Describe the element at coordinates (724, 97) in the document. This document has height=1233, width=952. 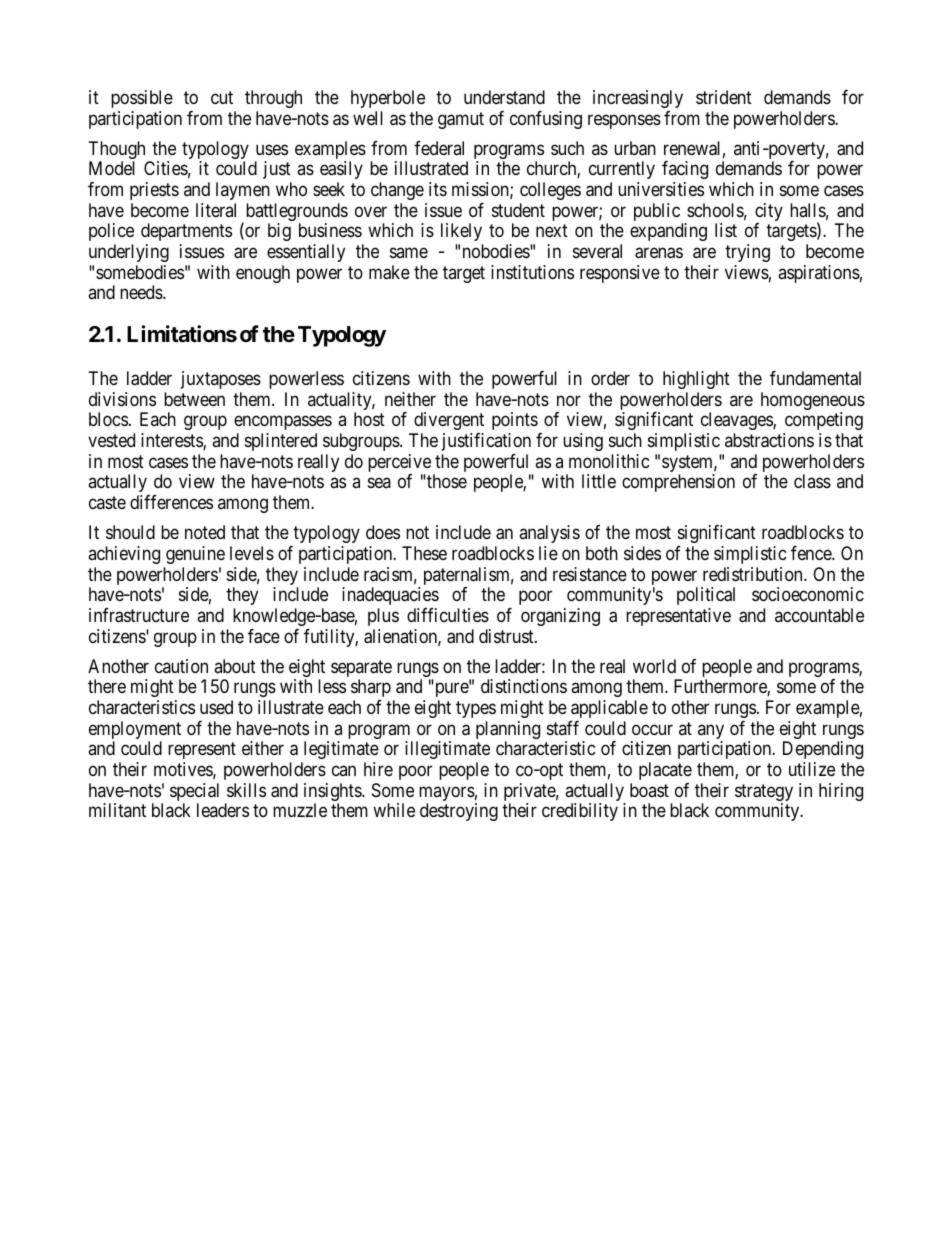
I see `strident` at that location.
